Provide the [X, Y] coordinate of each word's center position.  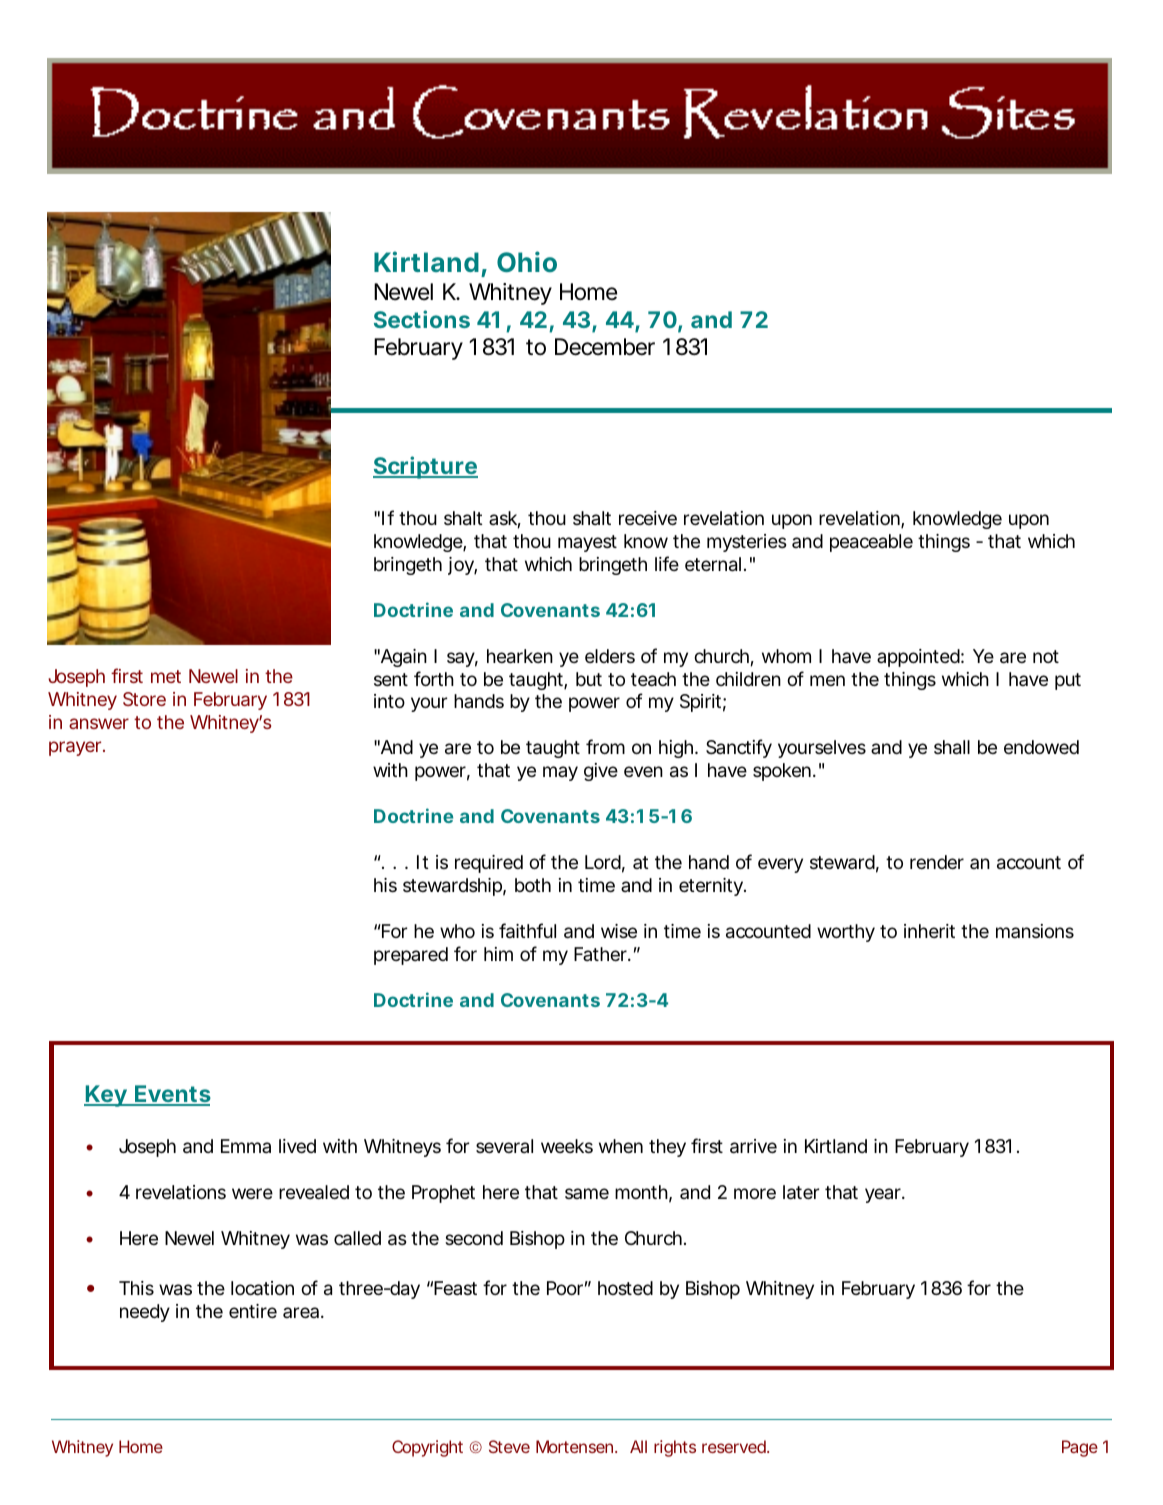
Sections [422, 319]
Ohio [527, 261]
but [589, 679]
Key [106, 1096]
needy [145, 1313]
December [605, 347]
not [1046, 656]
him [498, 954]
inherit [929, 931]
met [166, 676]
